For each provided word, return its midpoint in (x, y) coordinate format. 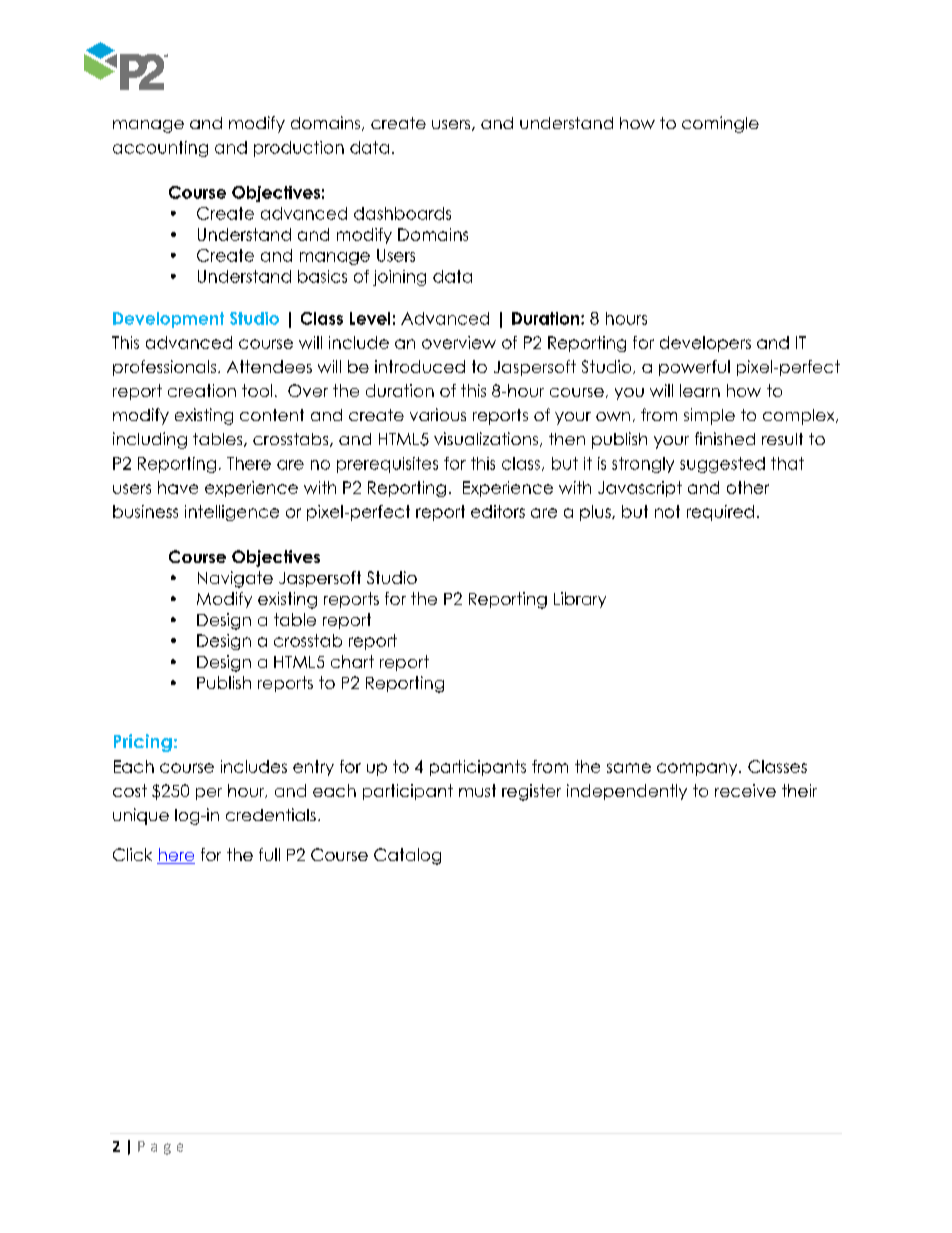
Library (580, 600)
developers (705, 344)
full (269, 854)
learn (700, 390)
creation (202, 390)
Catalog (407, 856)
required (720, 513)
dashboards (402, 213)
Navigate (235, 579)
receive (745, 790)
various (438, 414)
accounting (160, 149)
